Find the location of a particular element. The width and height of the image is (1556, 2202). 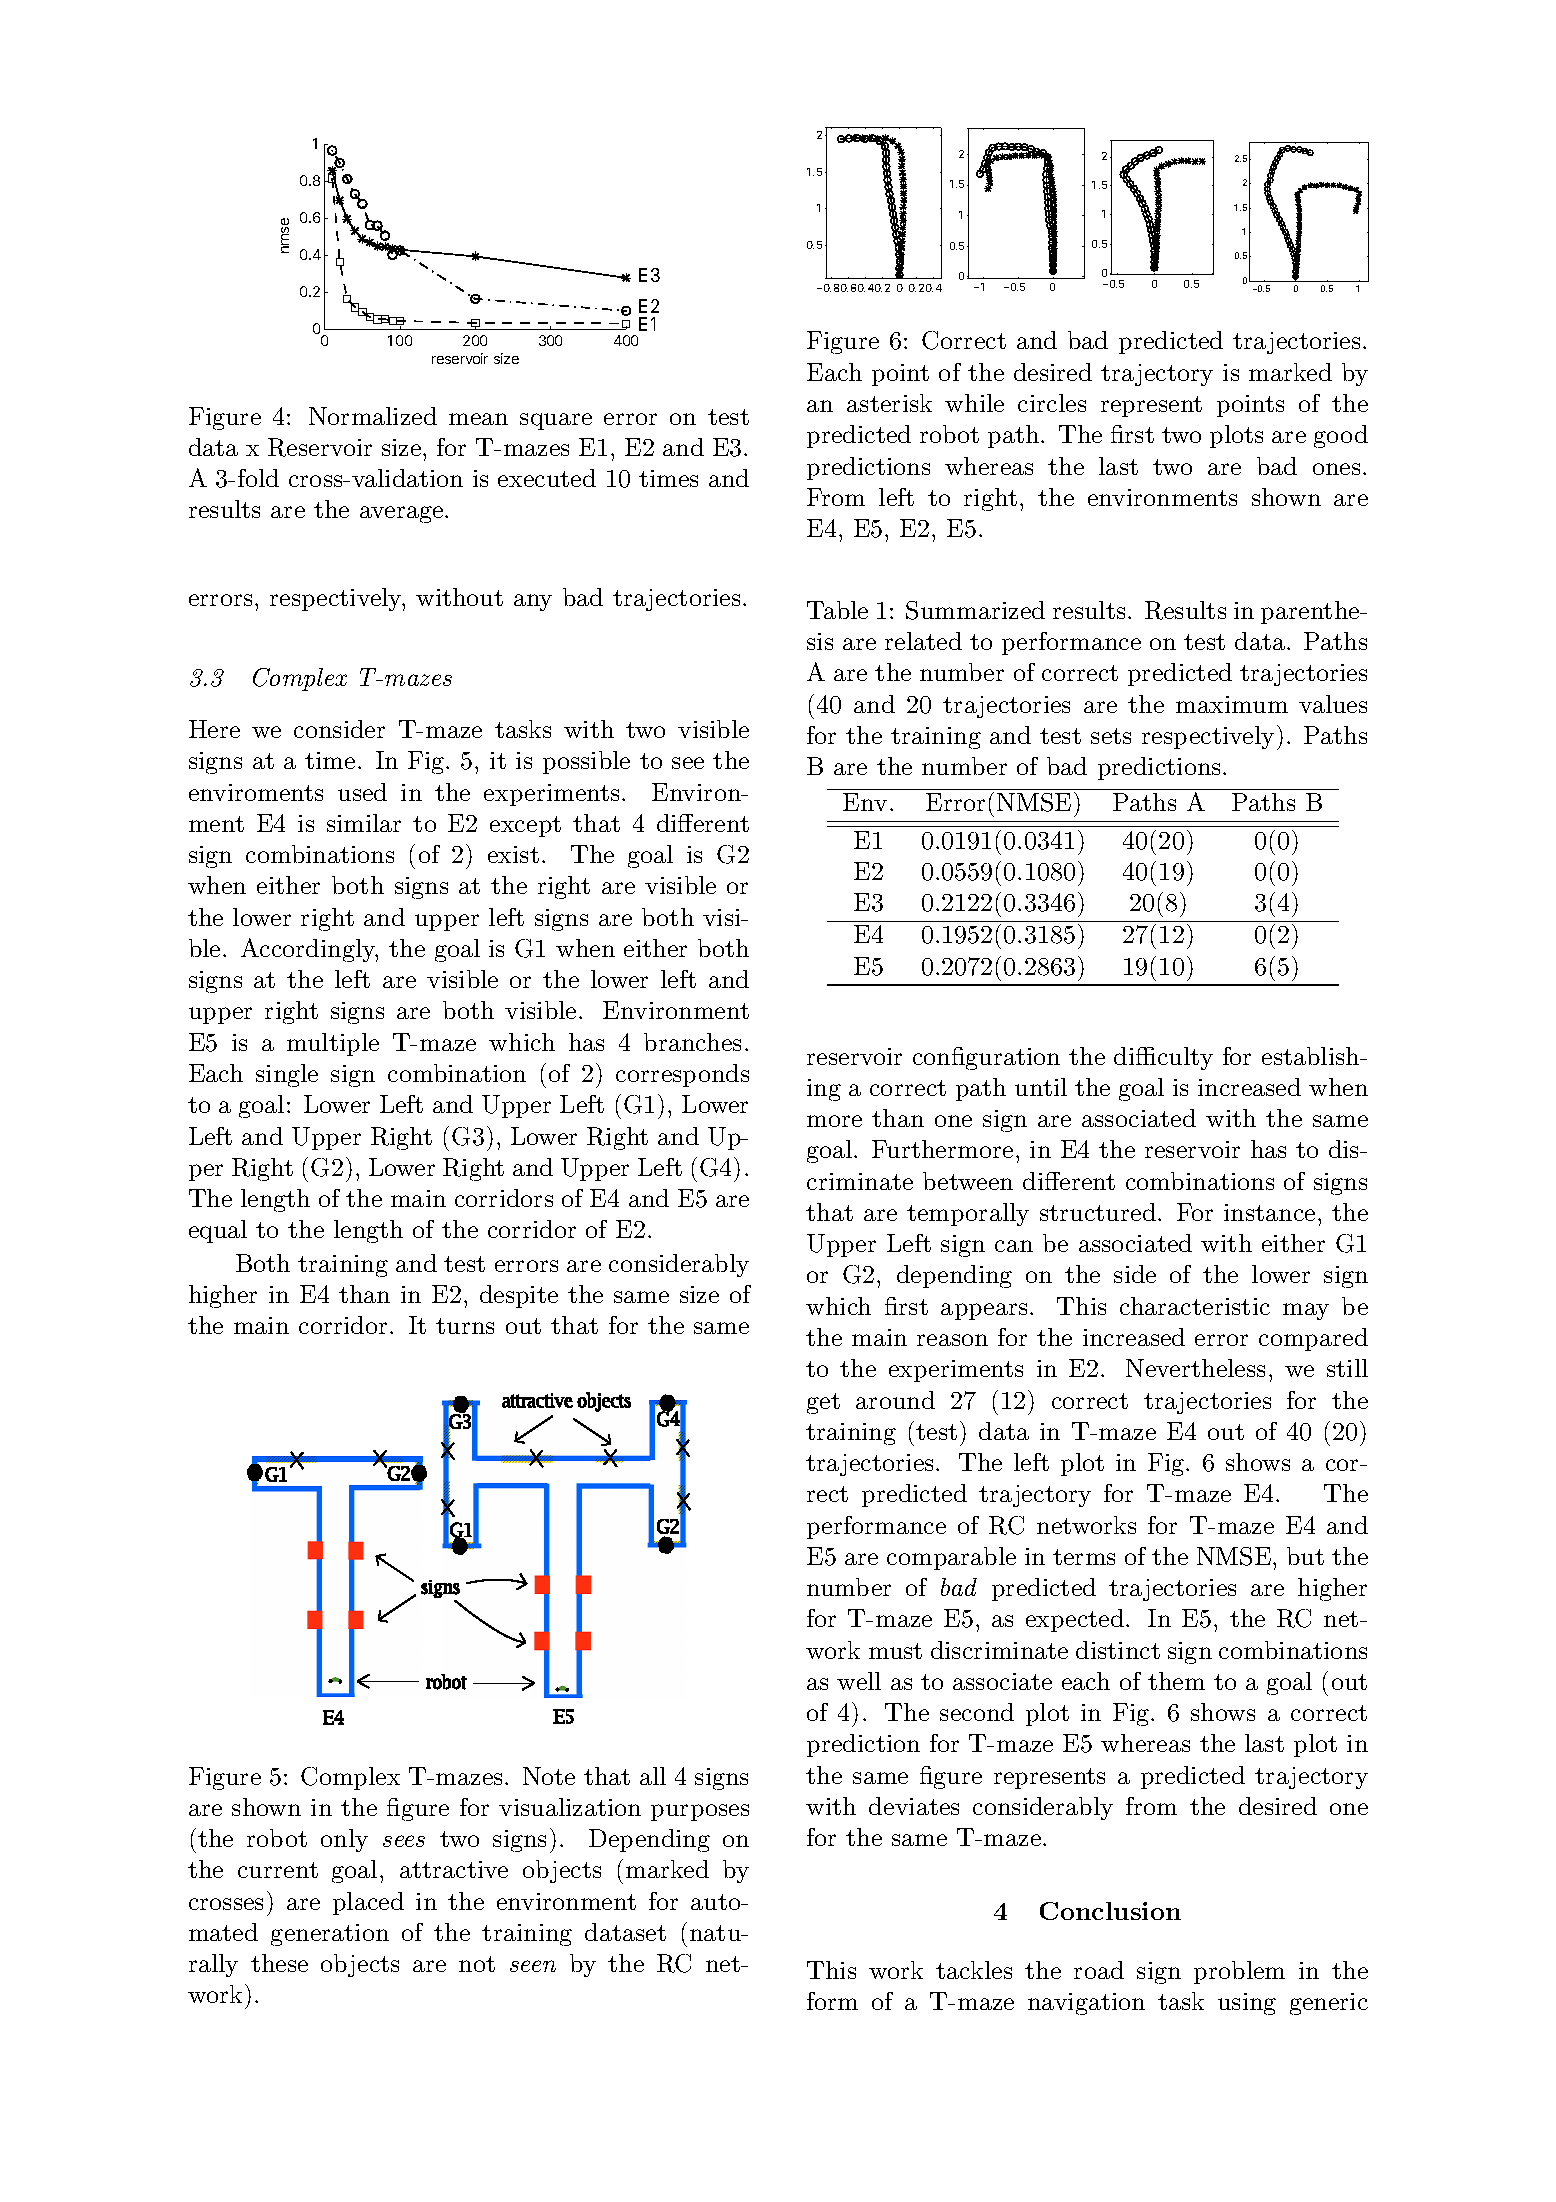

instance is located at coordinates (1269, 1212).
